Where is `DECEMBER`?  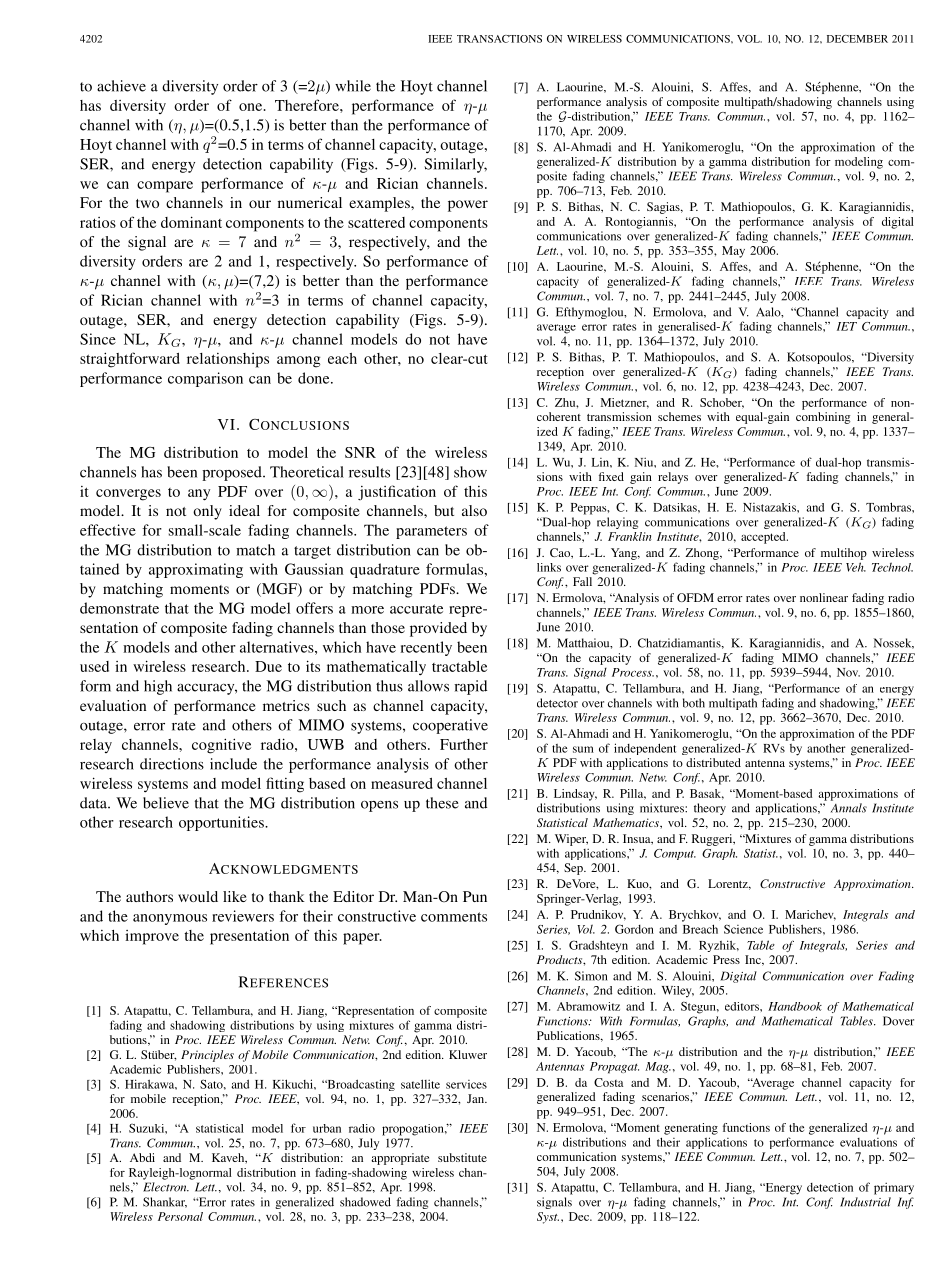
DECEMBER is located at coordinates (857, 39).
